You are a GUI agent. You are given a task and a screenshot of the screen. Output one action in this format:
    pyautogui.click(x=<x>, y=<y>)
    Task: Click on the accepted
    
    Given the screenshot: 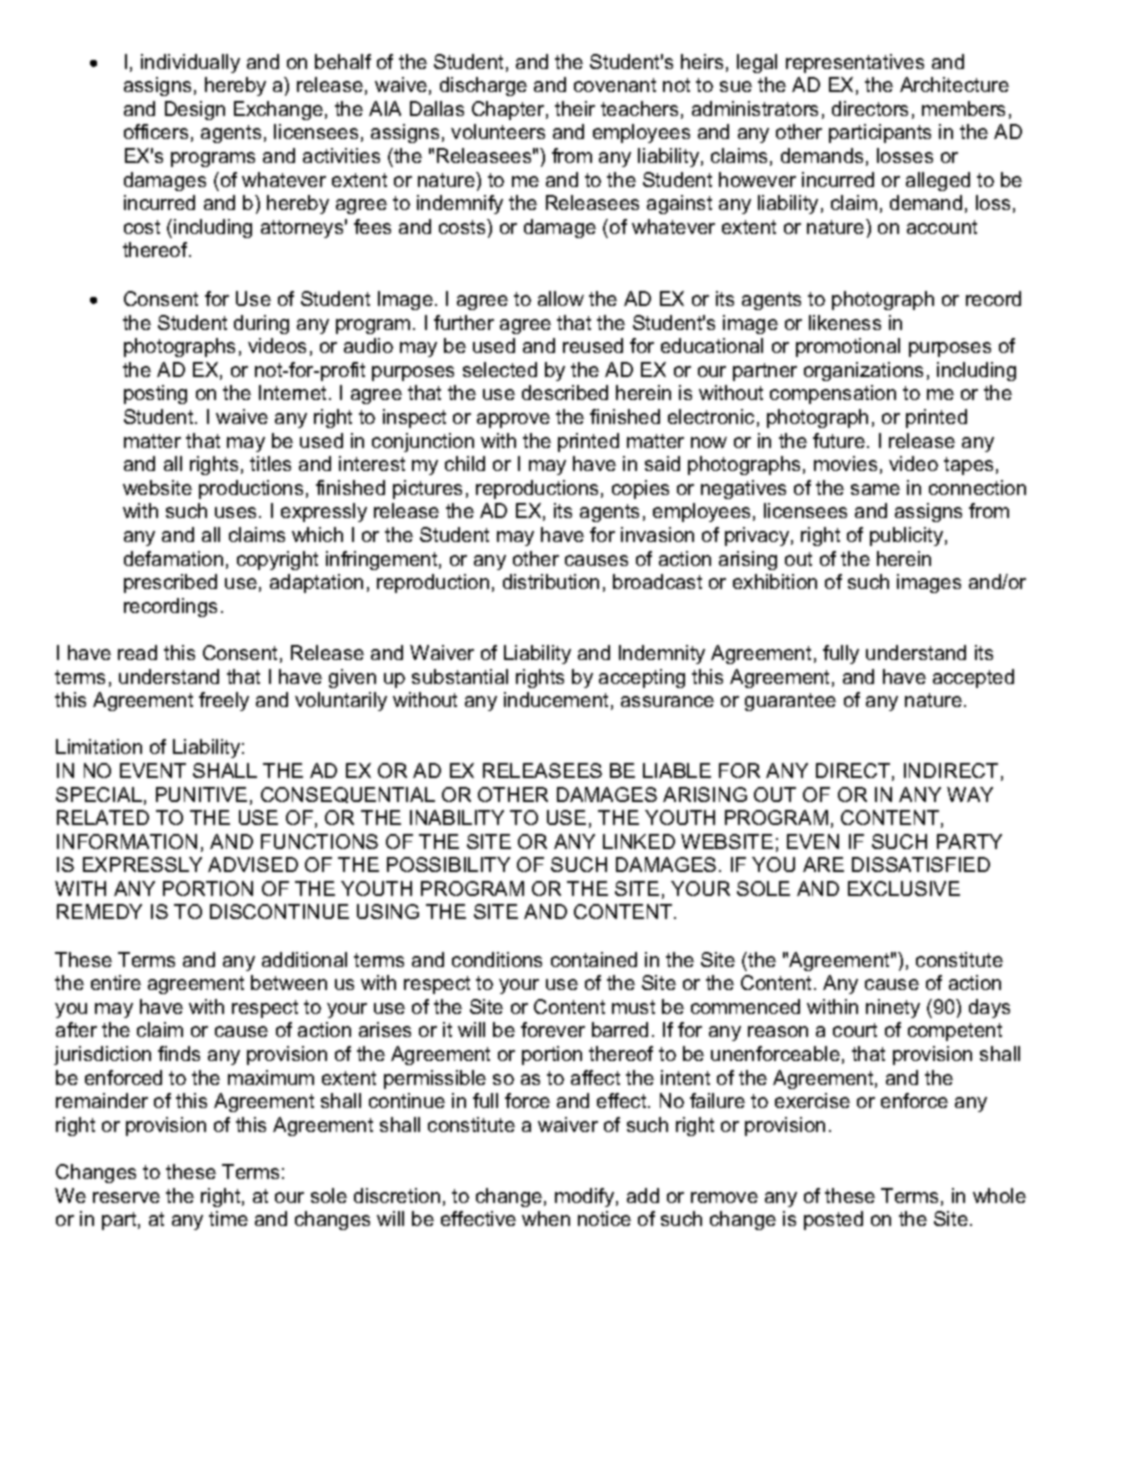 What is the action you would take?
    pyautogui.click(x=973, y=678)
